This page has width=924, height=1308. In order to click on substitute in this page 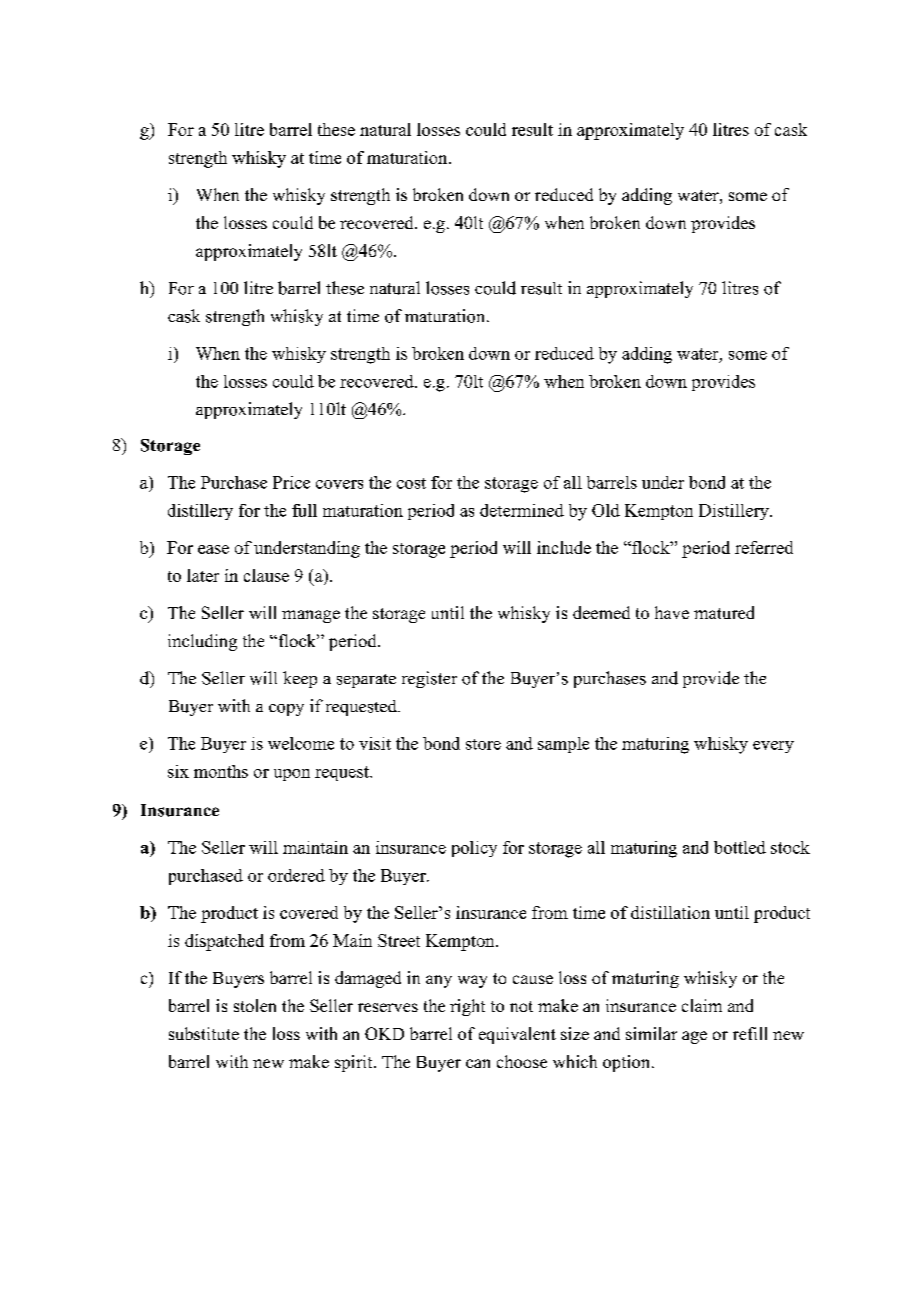, I will do `click(204, 1033)`.
